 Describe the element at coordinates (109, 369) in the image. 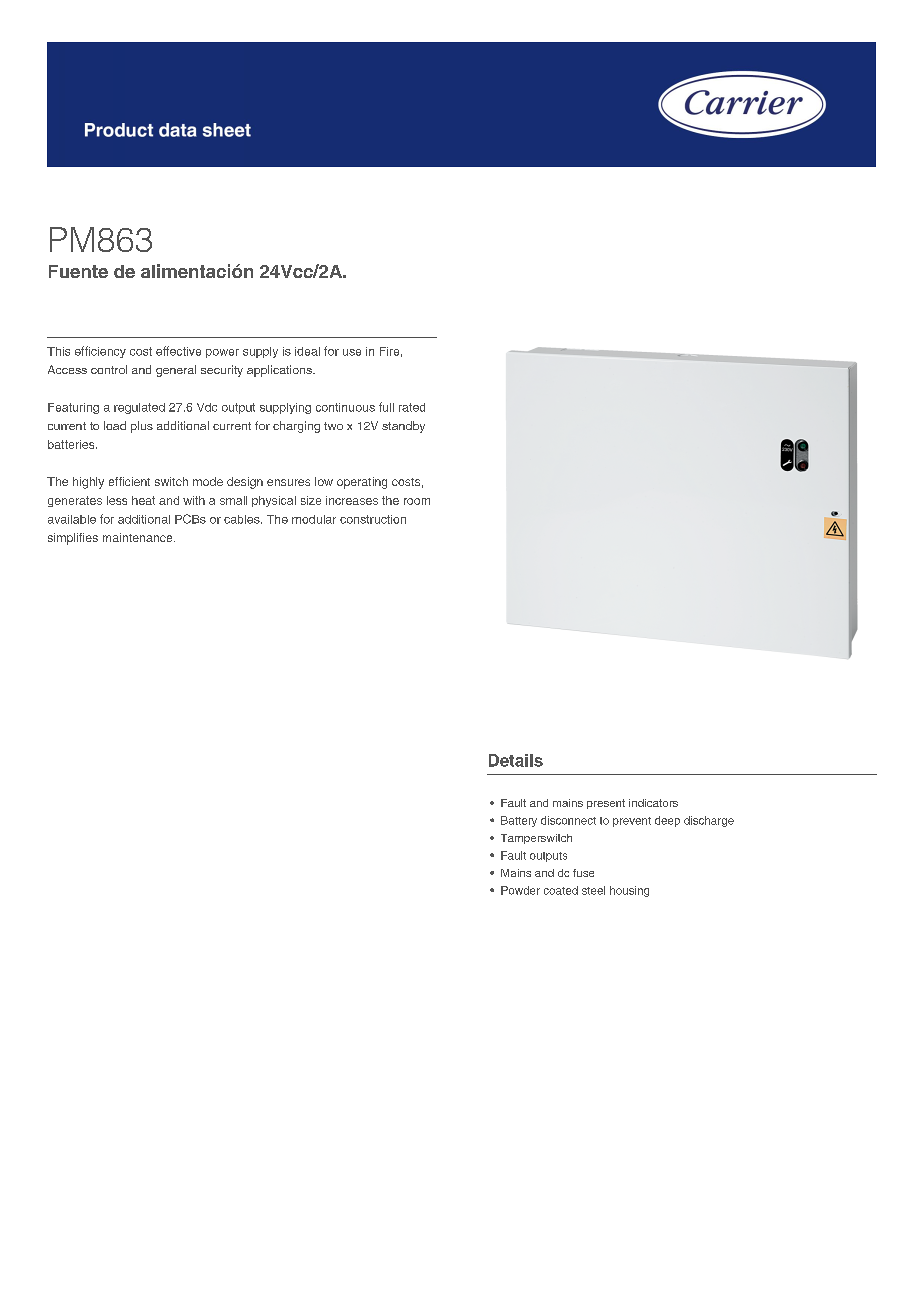

I see `control` at that location.
